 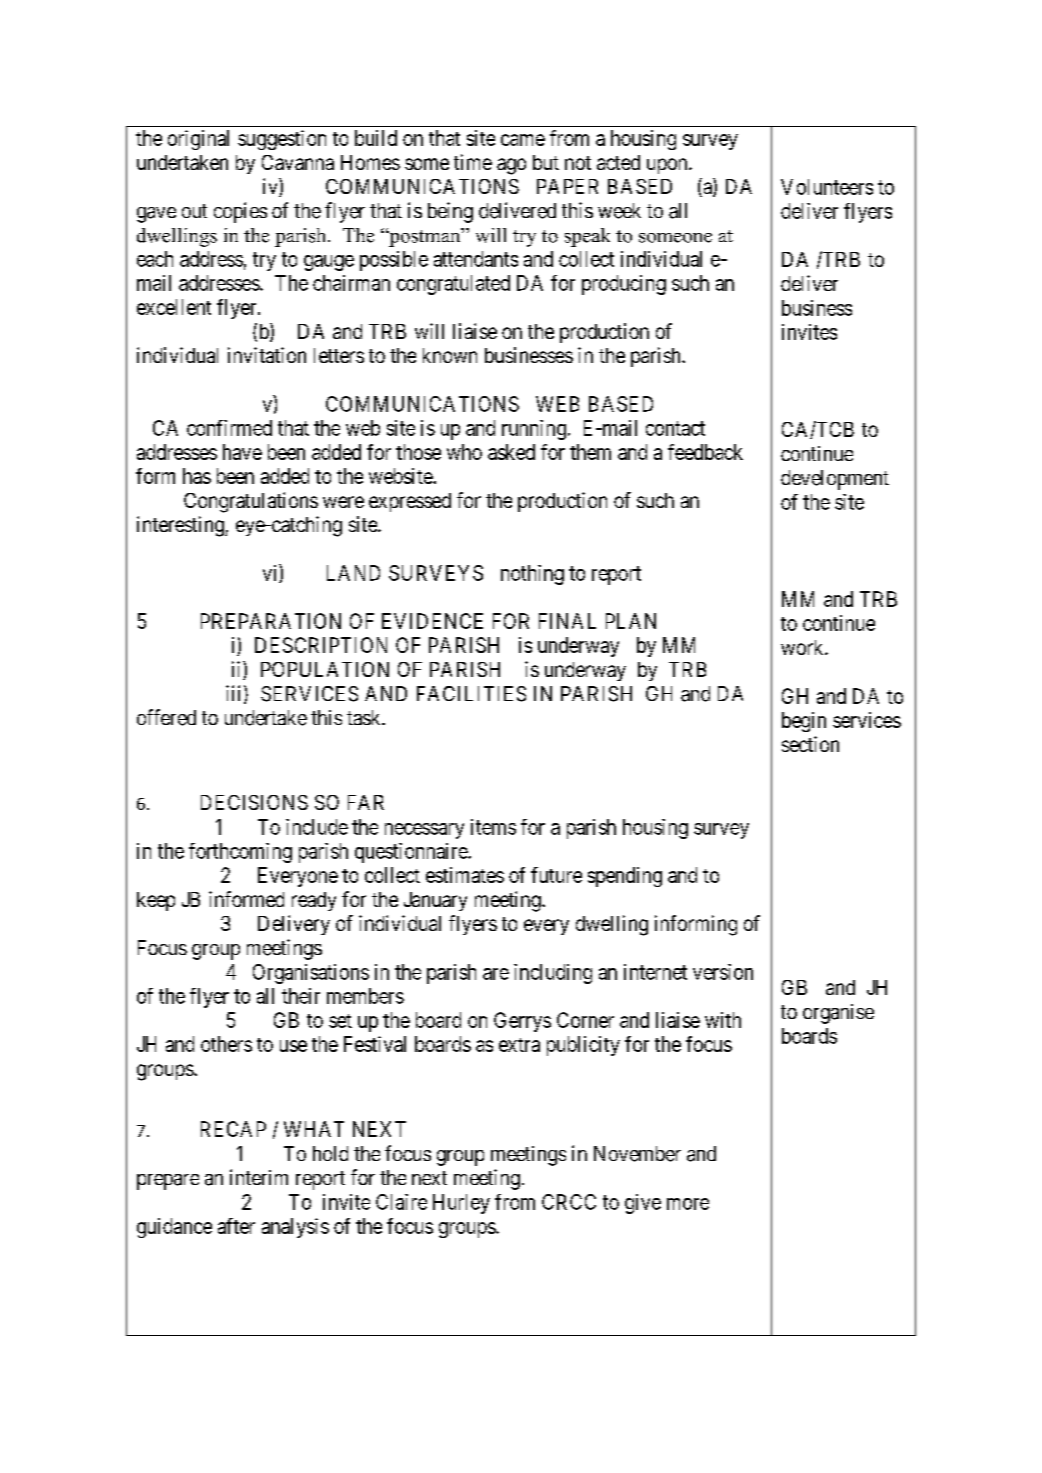 I want to click on forthcoming, so click(x=240, y=853).
